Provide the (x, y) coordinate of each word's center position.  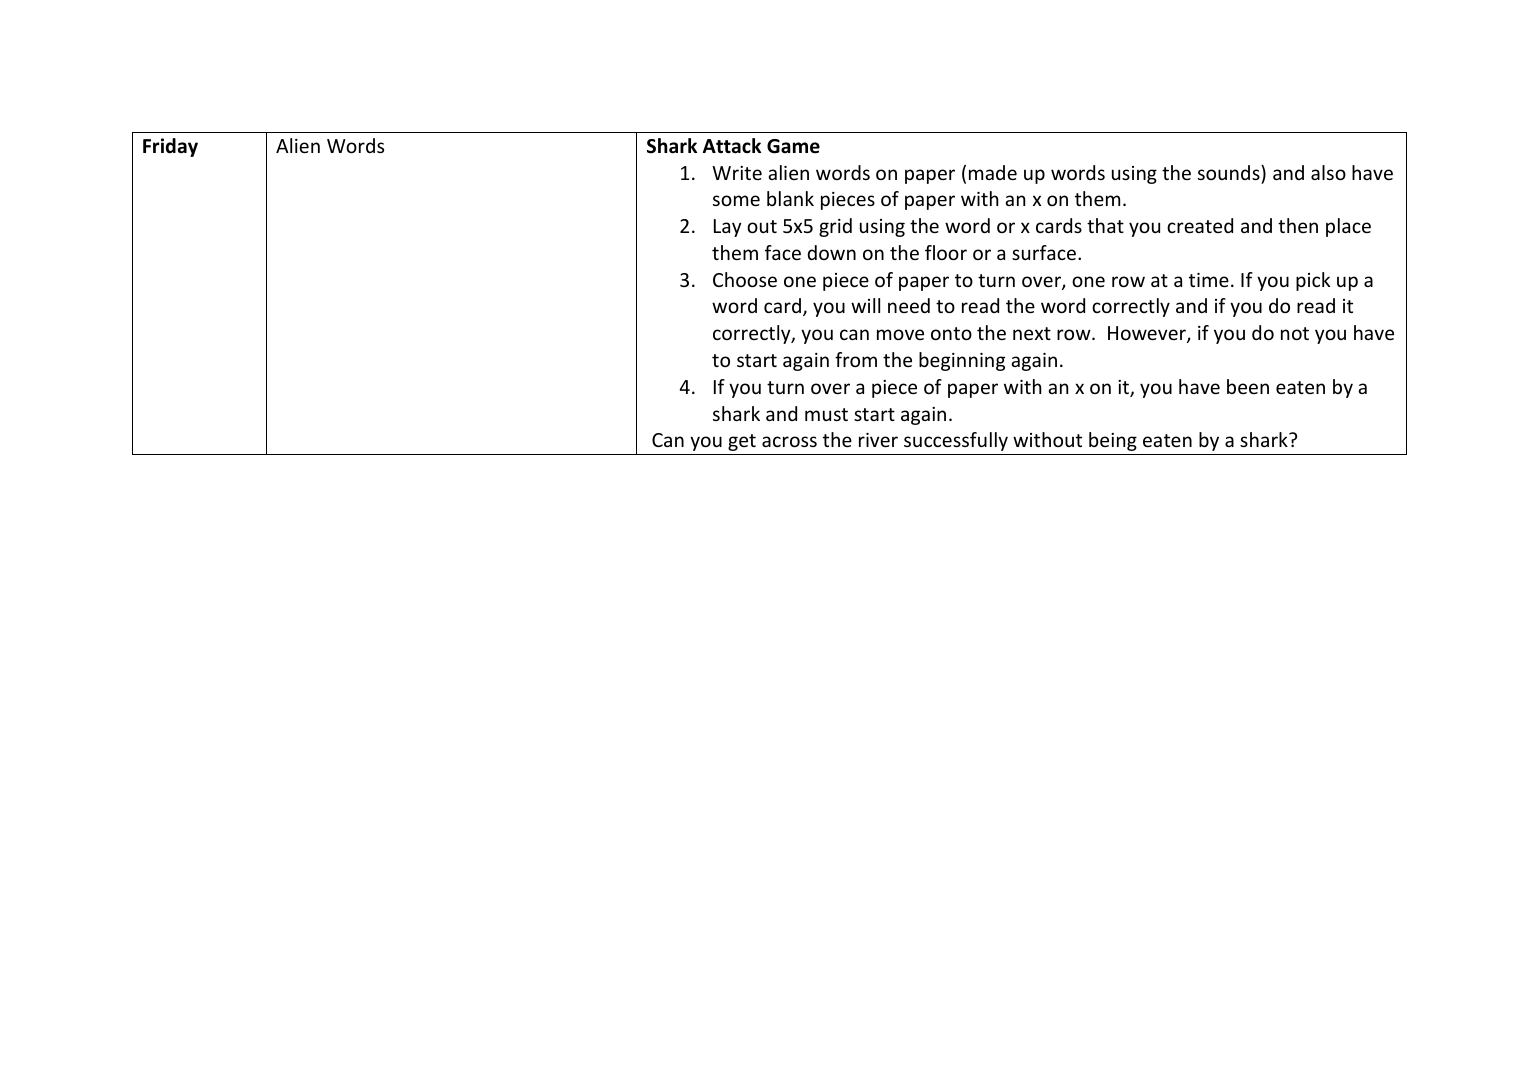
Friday (170, 147)
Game (793, 146)
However (1148, 334)
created (1200, 225)
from (856, 359)
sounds (1230, 172)
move (900, 334)
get (742, 442)
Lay (727, 228)
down (831, 252)
